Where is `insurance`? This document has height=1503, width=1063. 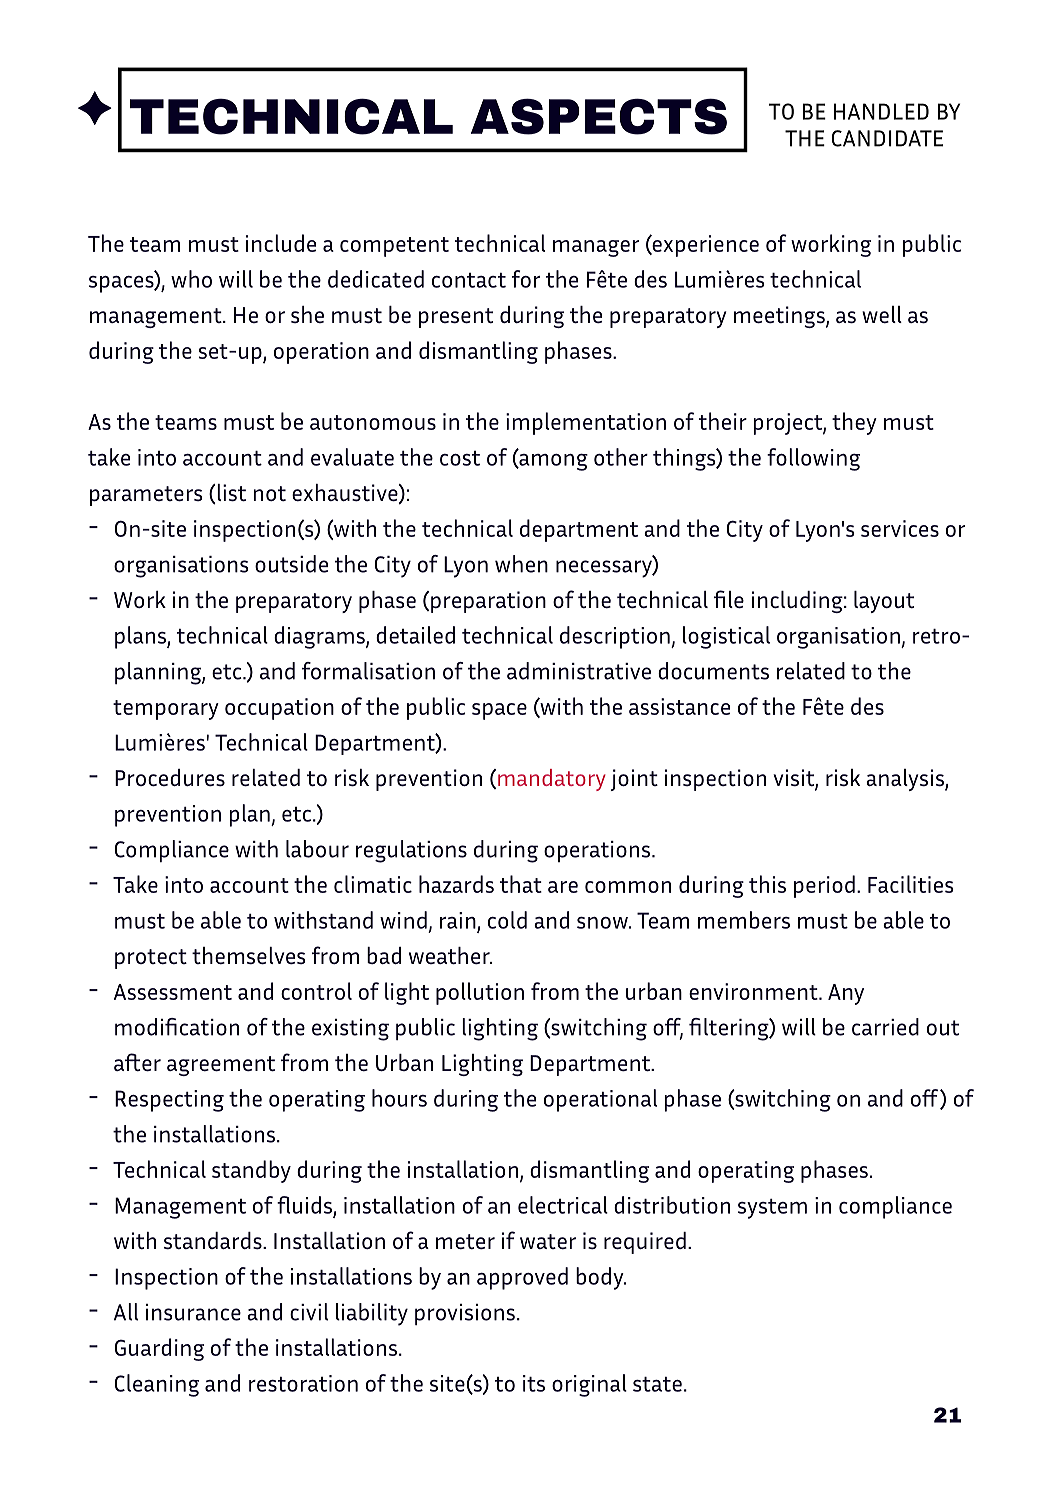
insurance is located at coordinates (193, 1312).
